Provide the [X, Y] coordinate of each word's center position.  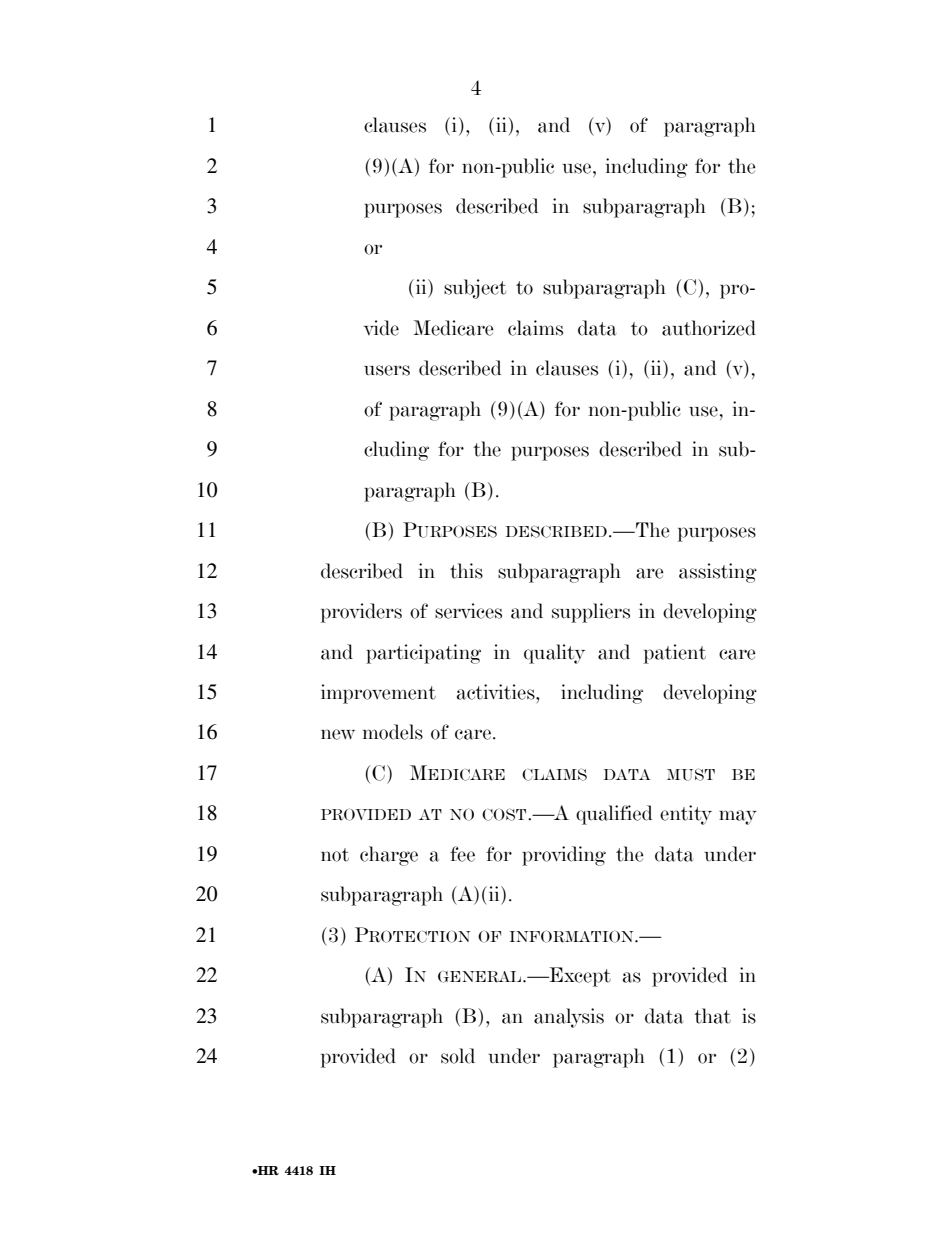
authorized [709, 328]
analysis [569, 1018]
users [387, 370]
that [712, 1016]
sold [458, 1056]
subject [475, 289]
